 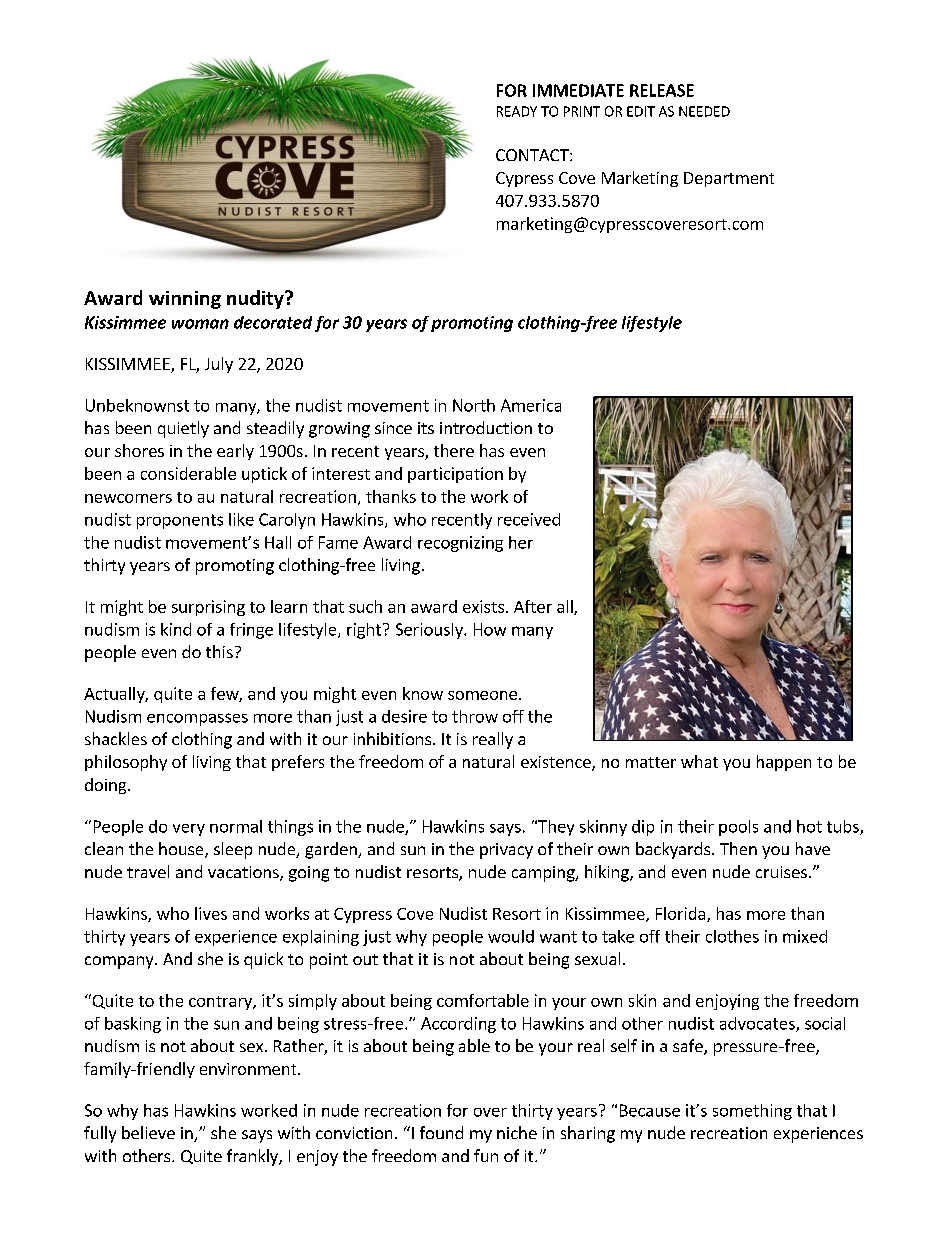 What do you see at coordinates (148, 1132) in the screenshot?
I see `believe` at bounding box center [148, 1132].
